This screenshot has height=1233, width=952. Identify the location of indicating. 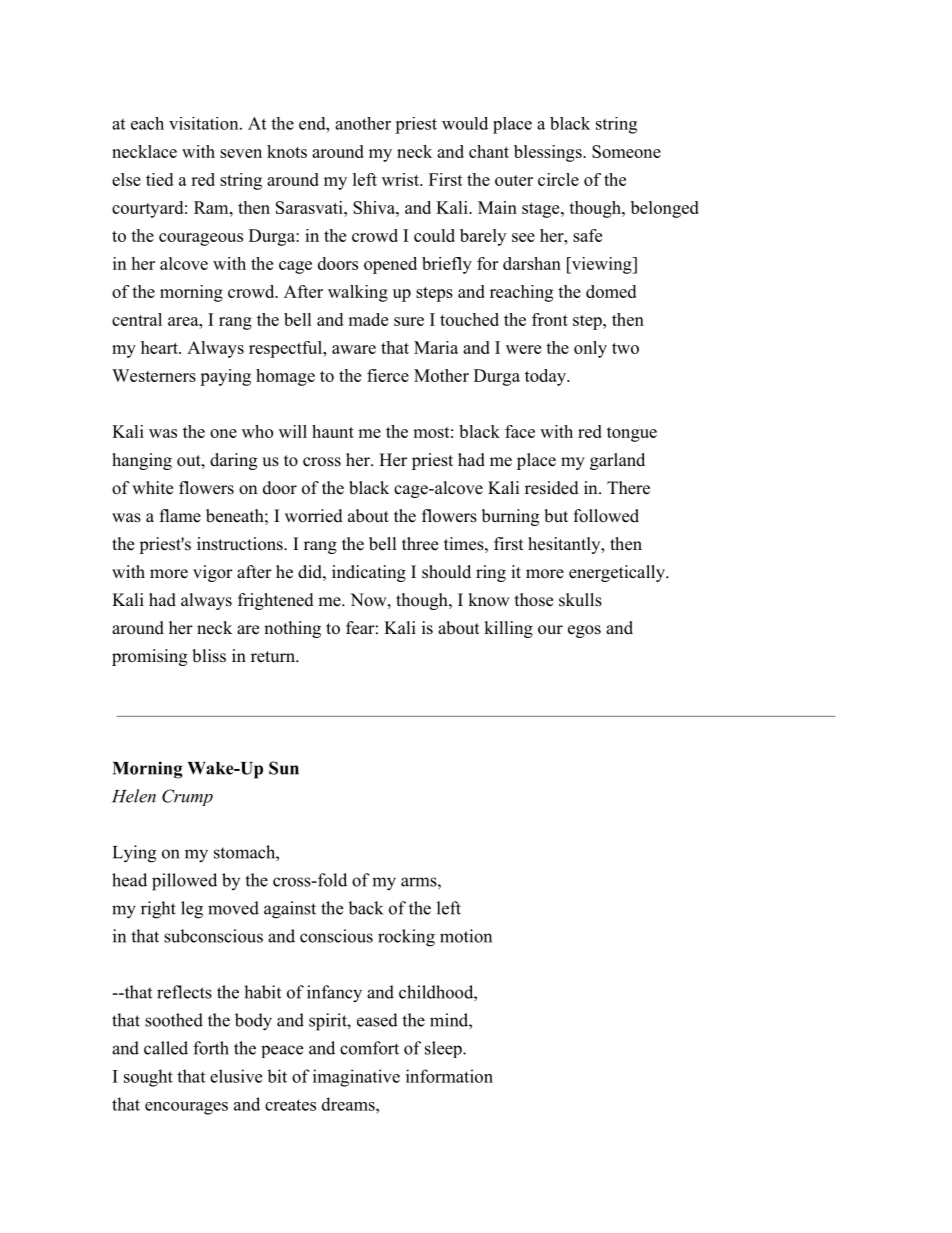
(369, 573).
